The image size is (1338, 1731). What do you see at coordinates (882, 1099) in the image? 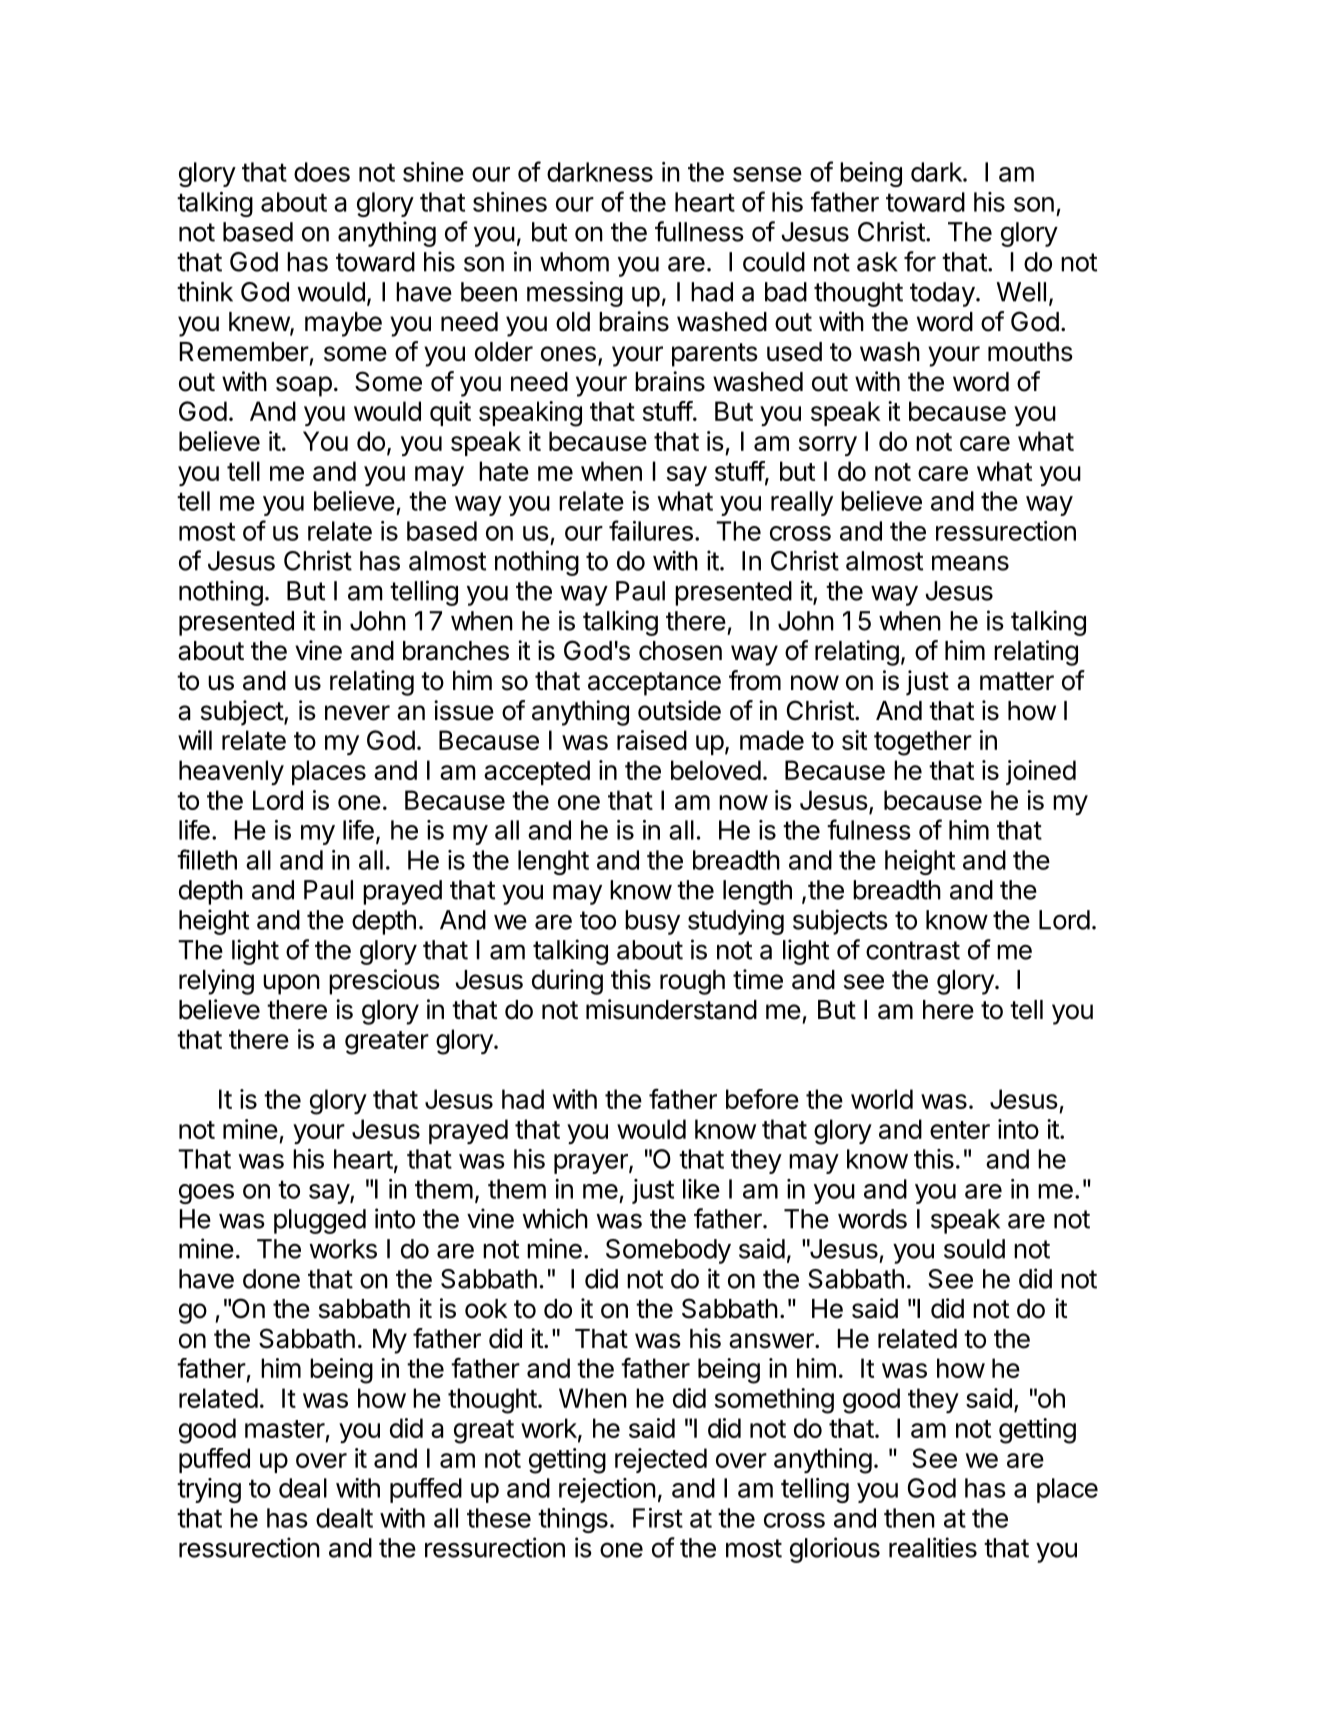
I see `world` at bounding box center [882, 1099].
